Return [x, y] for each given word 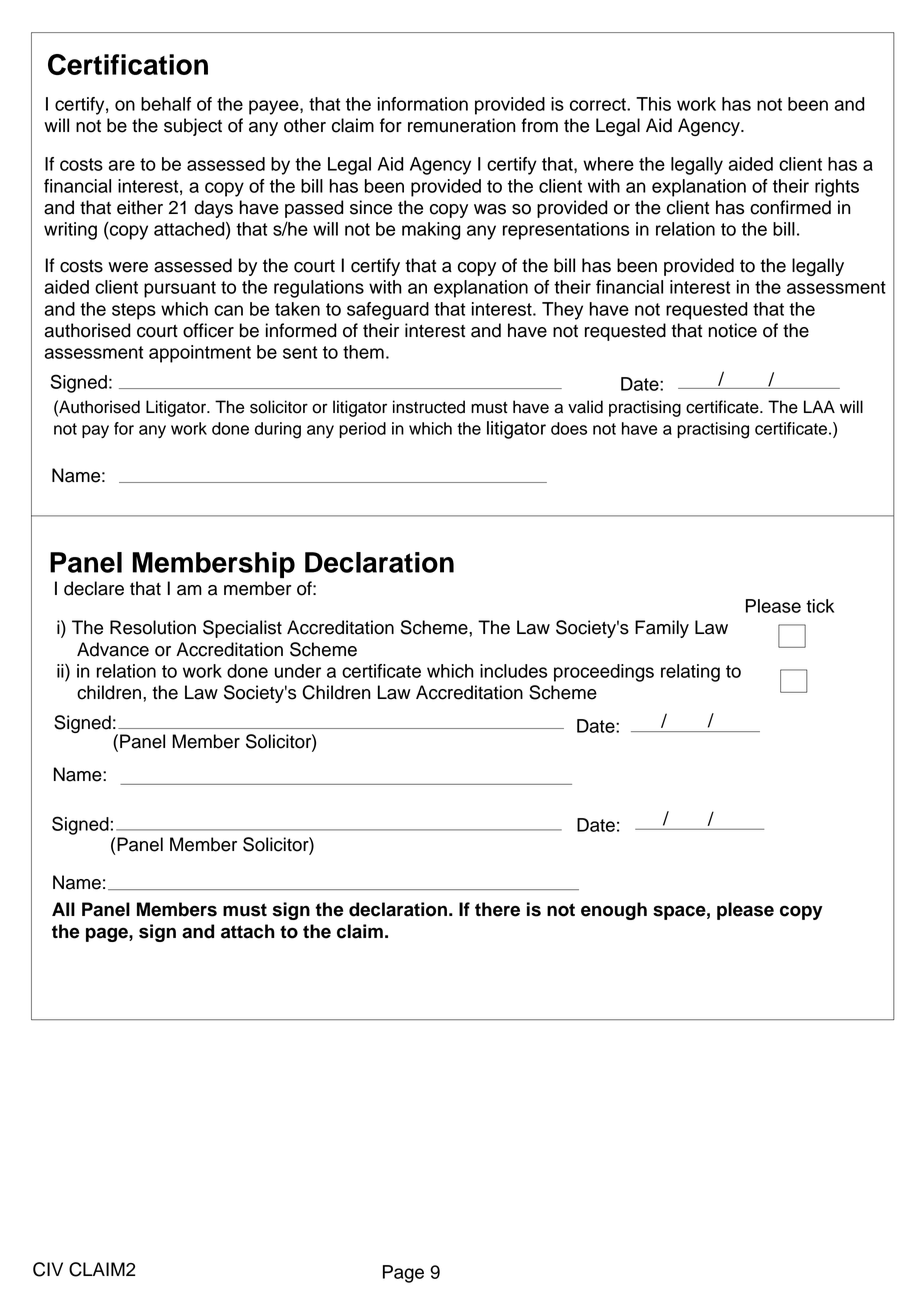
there [497, 909]
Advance [113, 649]
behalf [166, 104]
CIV [48, 1269]
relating [690, 673]
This [653, 104]
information [423, 104]
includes [513, 671]
